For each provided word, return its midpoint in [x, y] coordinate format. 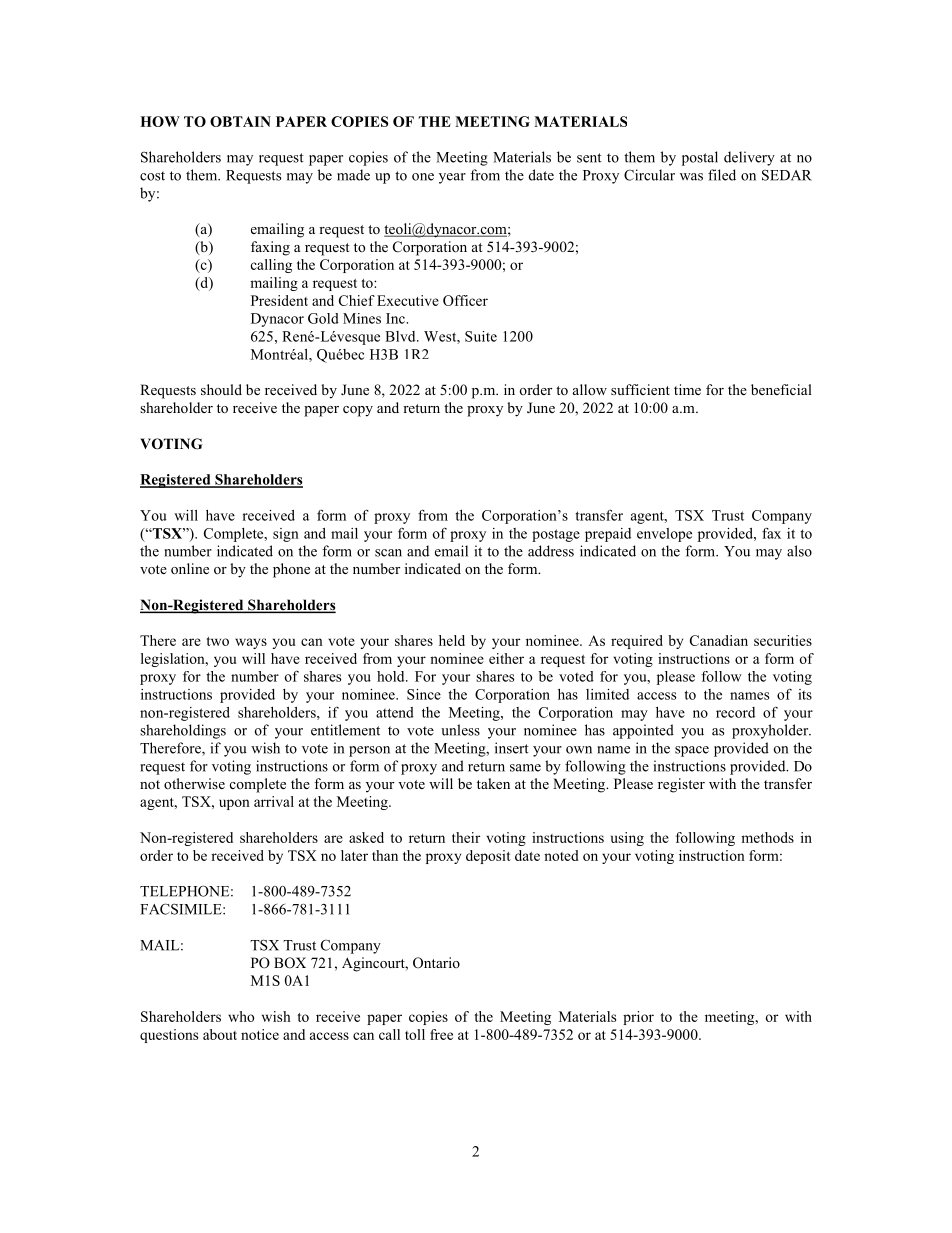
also [799, 551]
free [441, 1034]
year [452, 178]
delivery [749, 158]
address [551, 551]
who [241, 1016]
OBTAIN [240, 121]
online [190, 568]
